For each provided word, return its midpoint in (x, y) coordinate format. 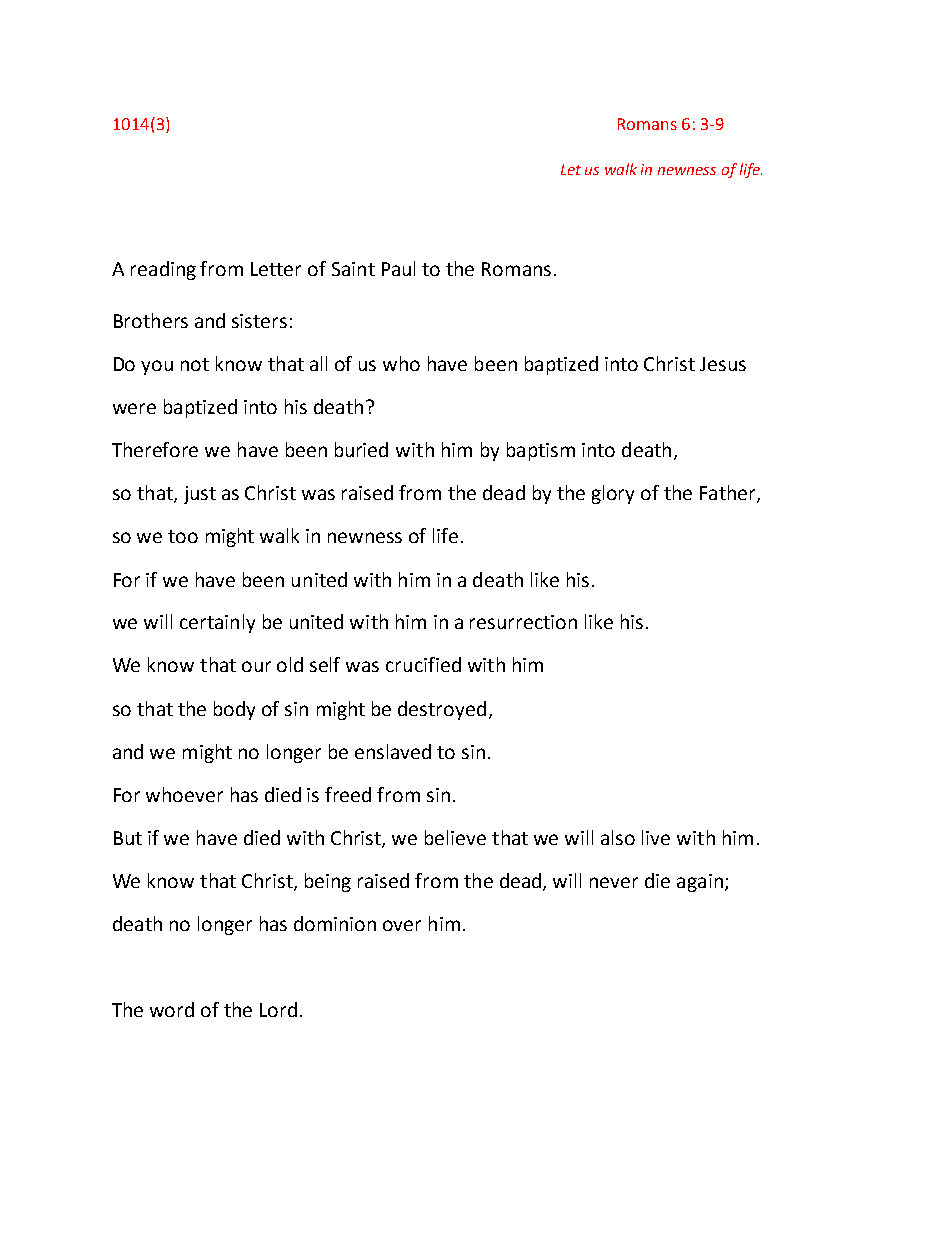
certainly (217, 623)
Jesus (723, 364)
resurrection (523, 622)
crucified (423, 664)
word (172, 1009)
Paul (398, 268)
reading (163, 270)
